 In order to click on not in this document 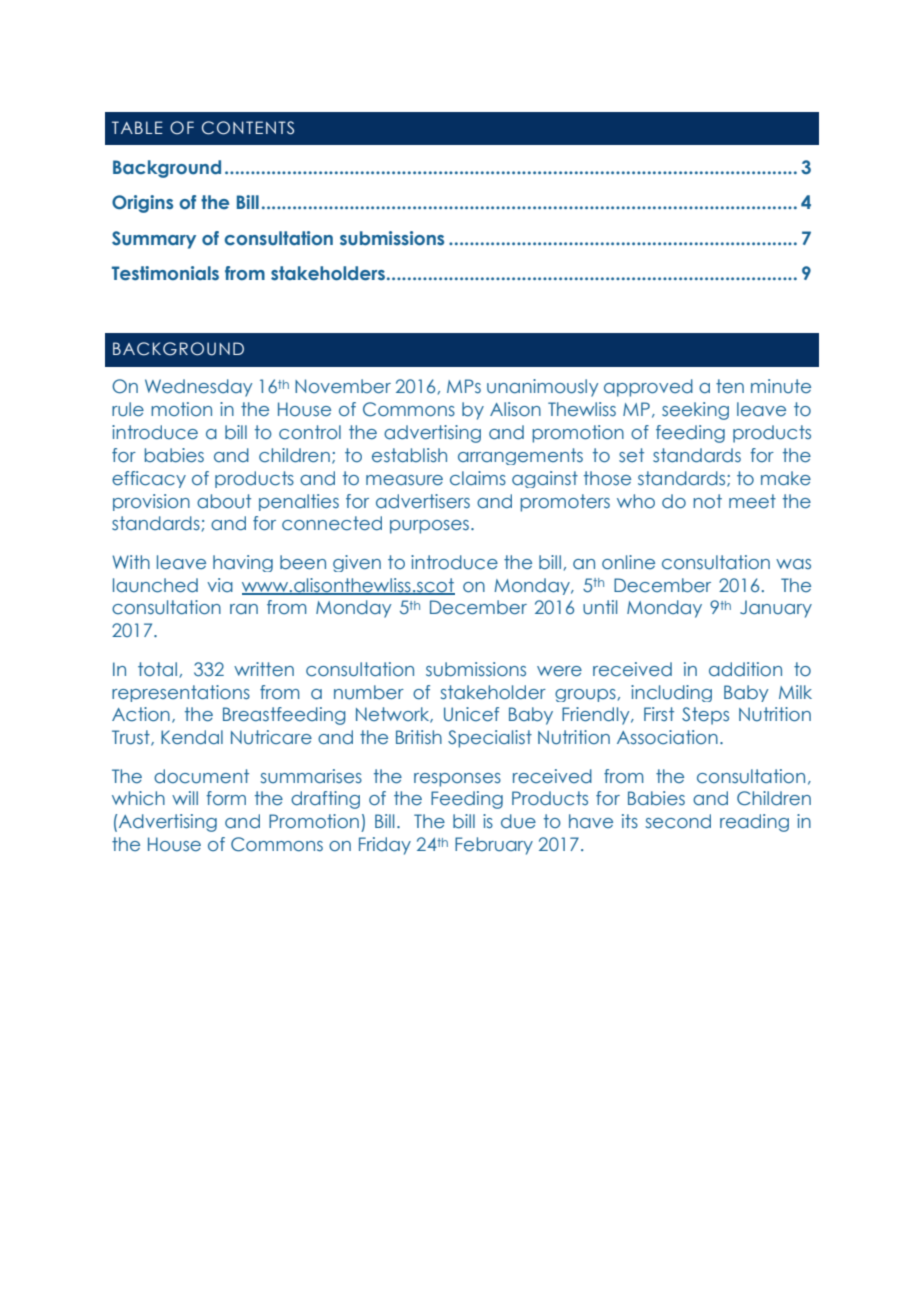, I will do `click(707, 501)`.
